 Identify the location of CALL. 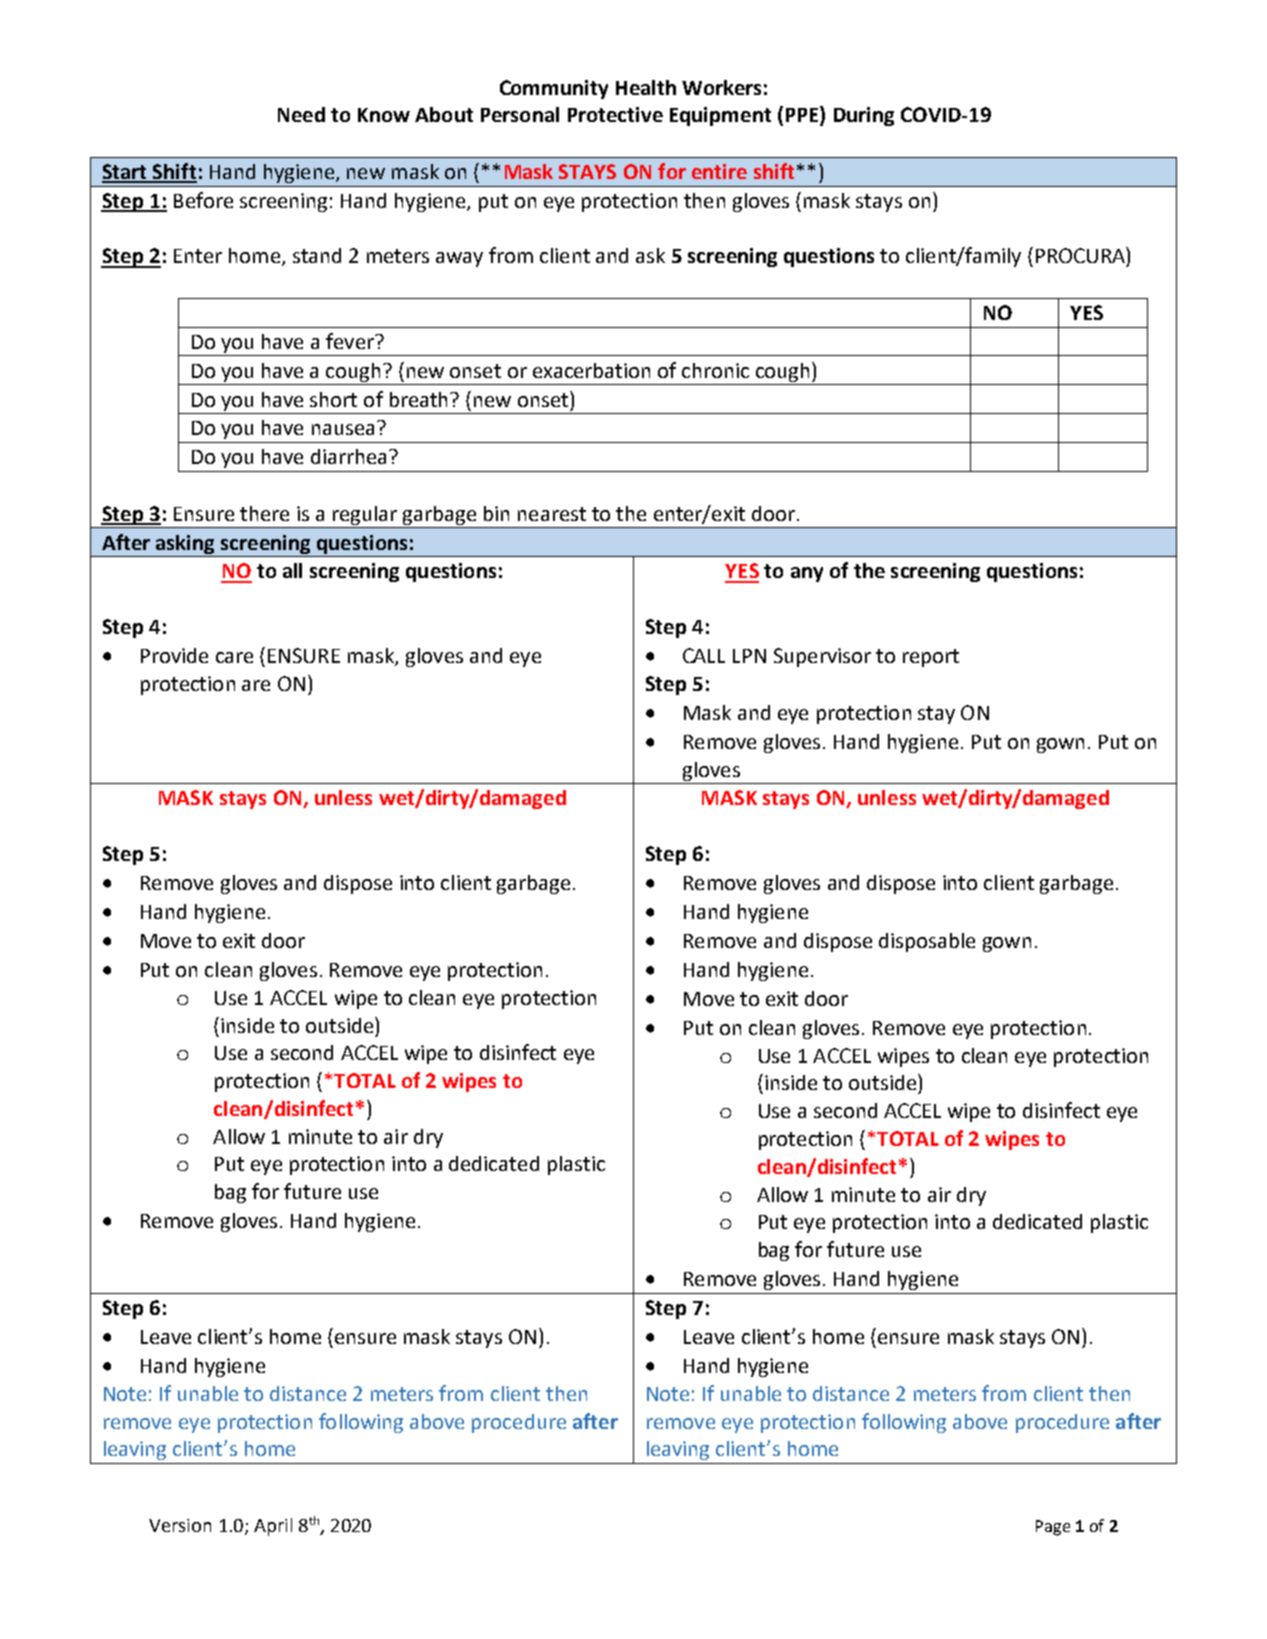
(704, 655).
